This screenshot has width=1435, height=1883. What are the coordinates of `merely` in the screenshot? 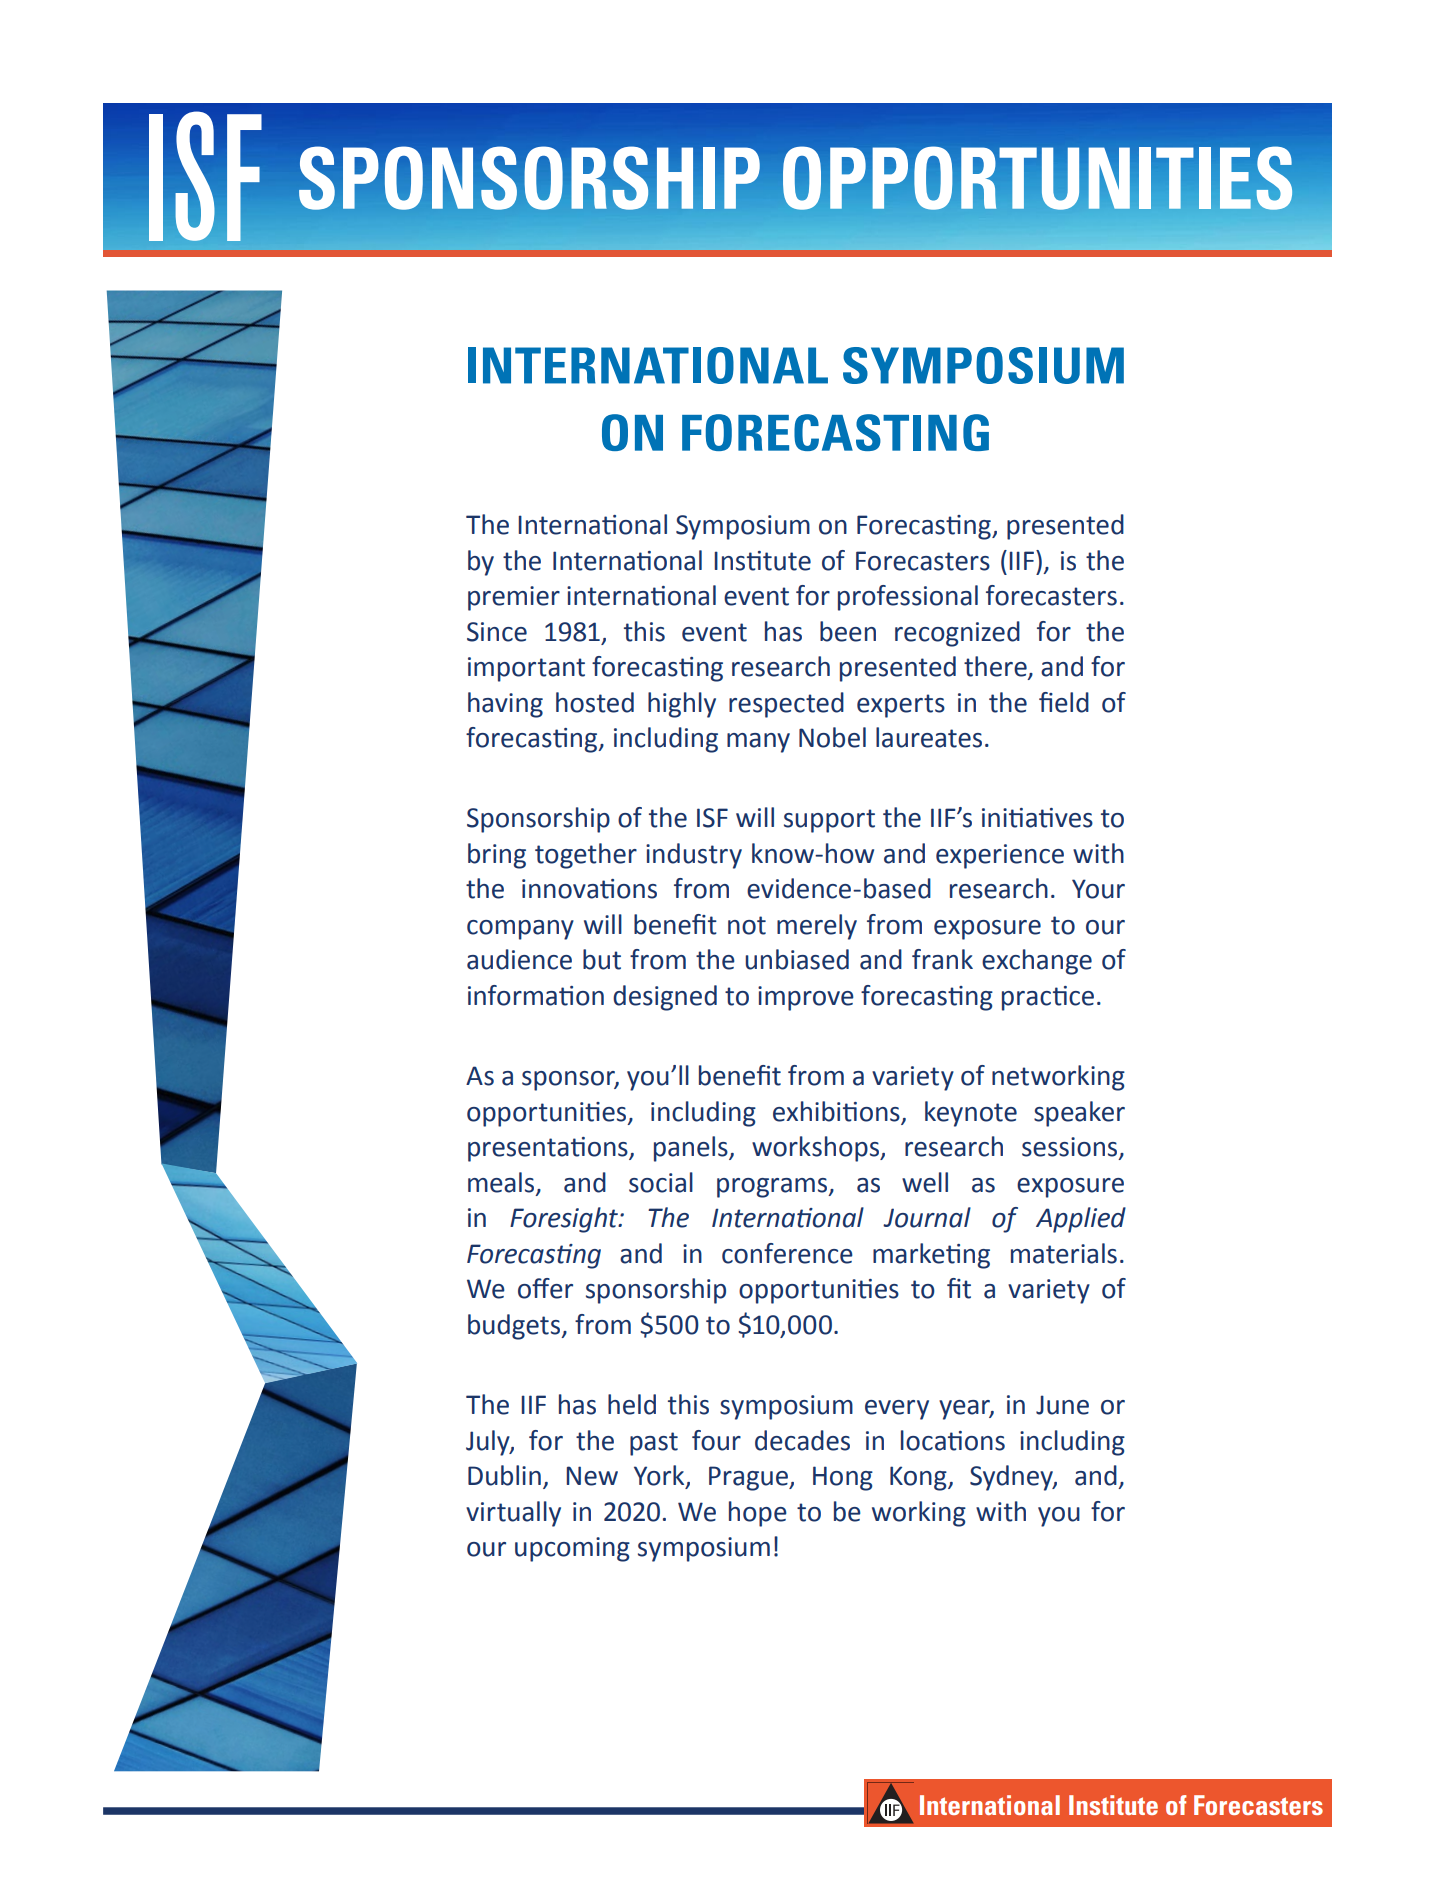 It's located at (817, 927).
